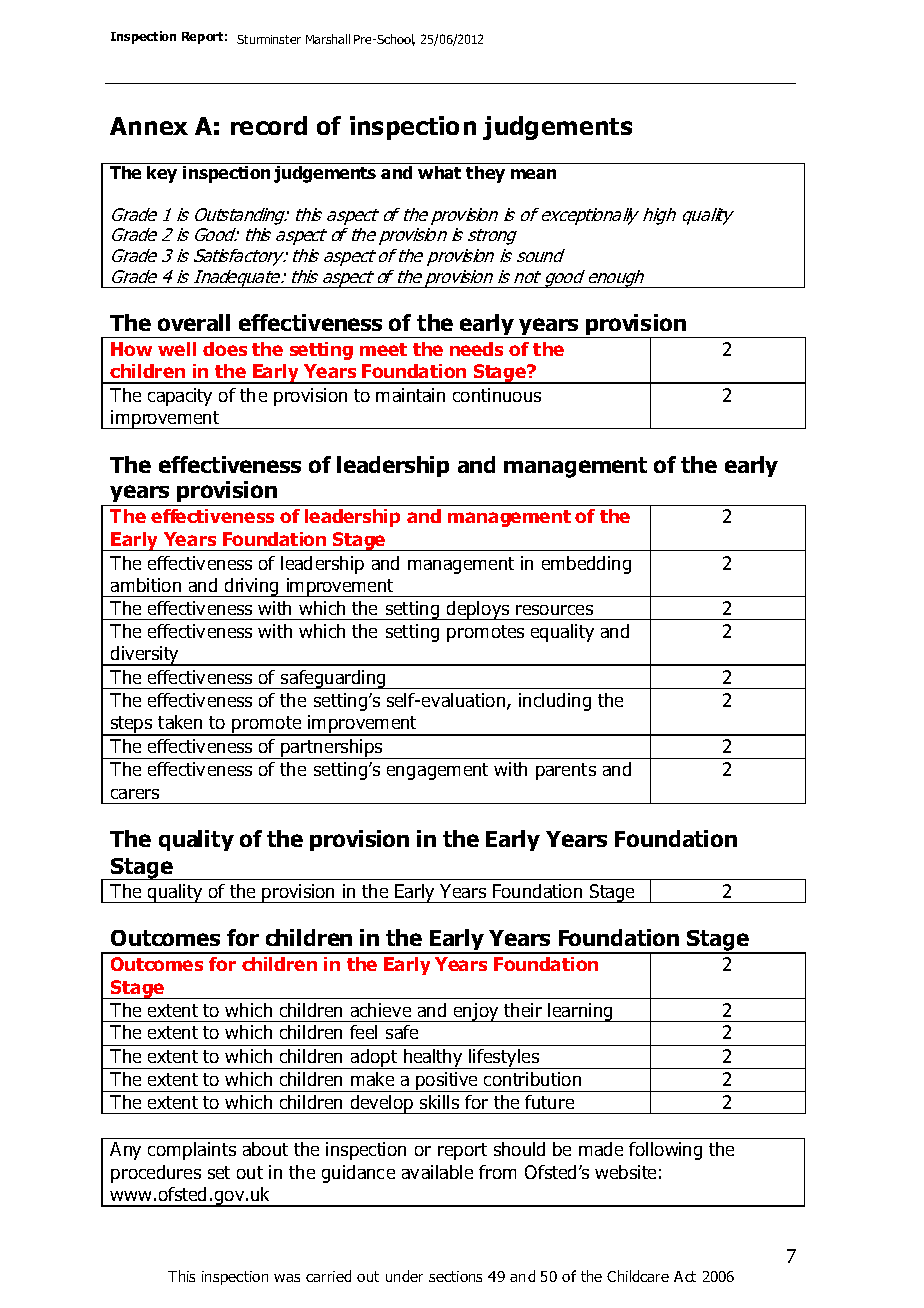 The height and width of the screenshot is (1308, 924). What do you see at coordinates (156, 1174) in the screenshot?
I see `procedures` at bounding box center [156, 1174].
